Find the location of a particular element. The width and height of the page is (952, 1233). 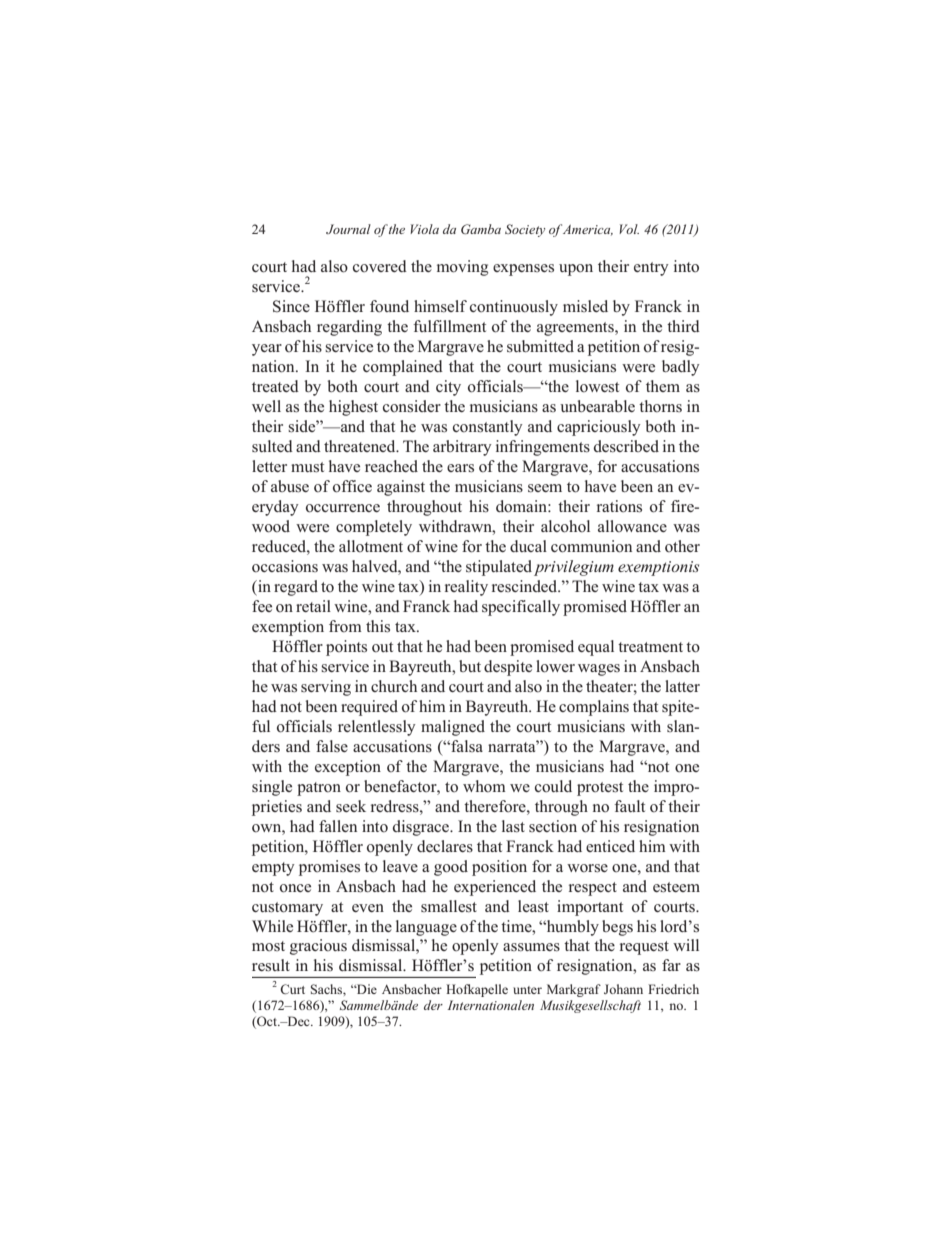

occasions is located at coordinates (285, 566).
